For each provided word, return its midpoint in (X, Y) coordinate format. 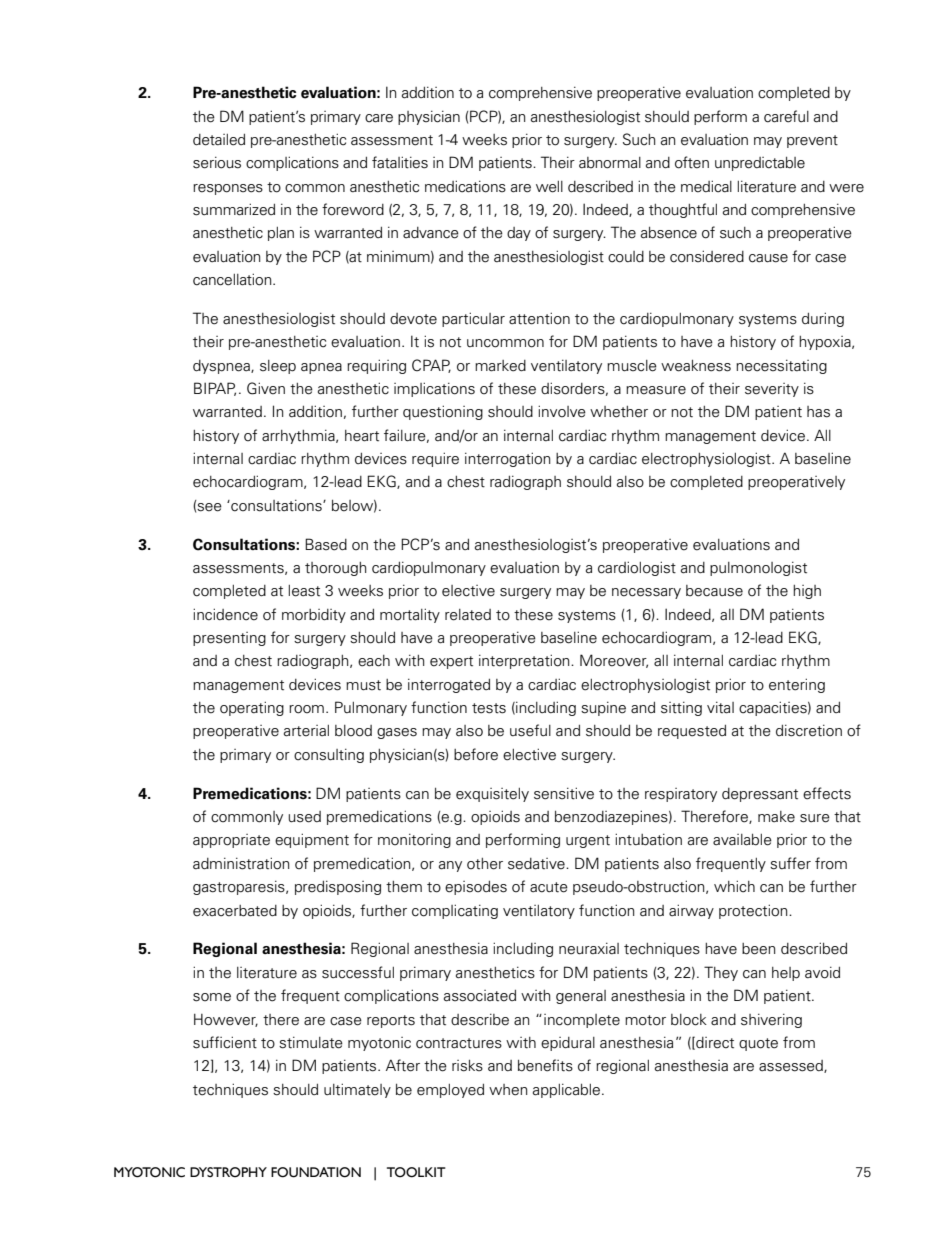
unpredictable (760, 164)
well (549, 187)
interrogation (508, 459)
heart (362, 436)
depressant (760, 795)
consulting (329, 755)
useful (530, 730)
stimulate (311, 1042)
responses (228, 189)
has (818, 412)
